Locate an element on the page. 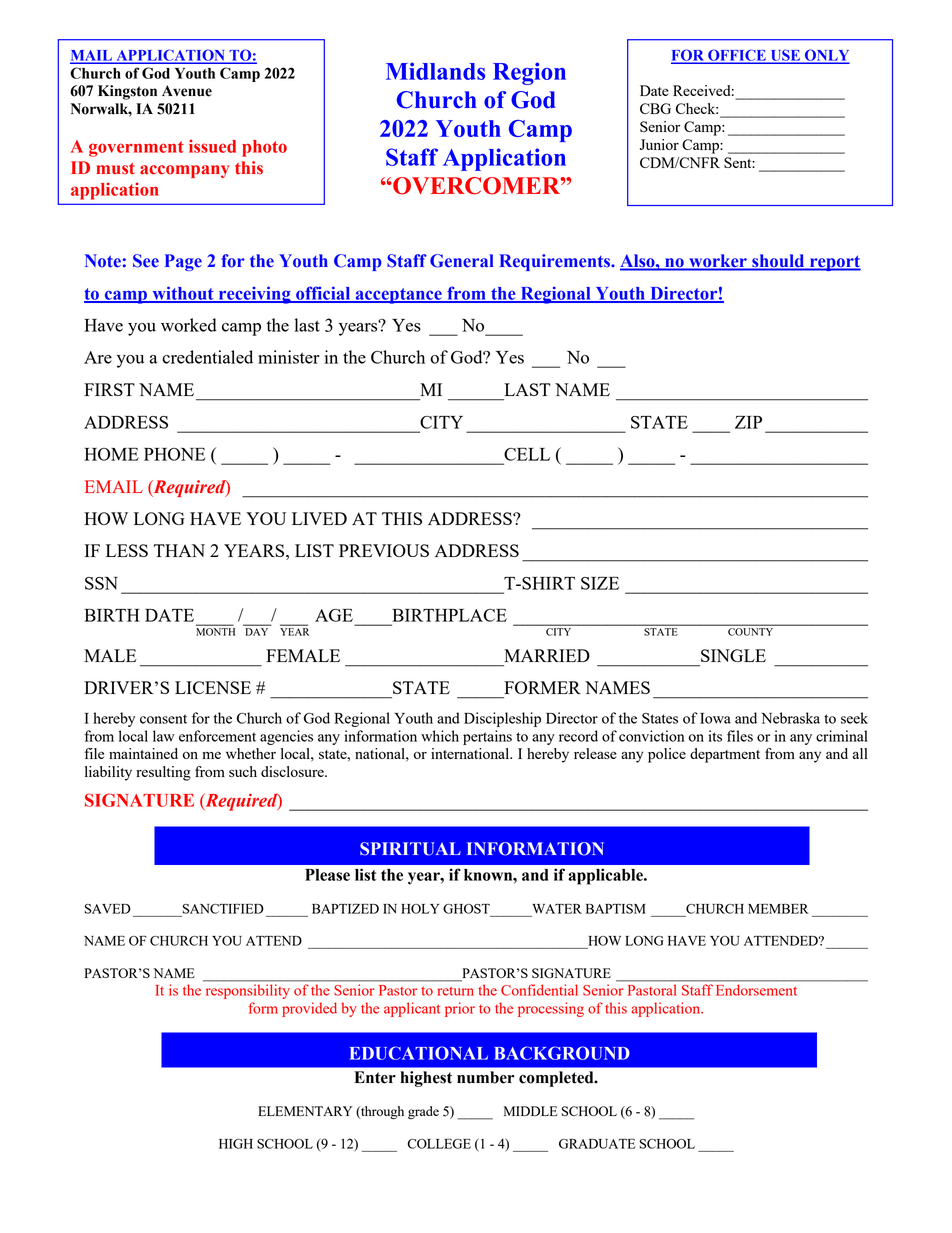 The width and height of the page is (952, 1233). pertains is located at coordinates (487, 737).
